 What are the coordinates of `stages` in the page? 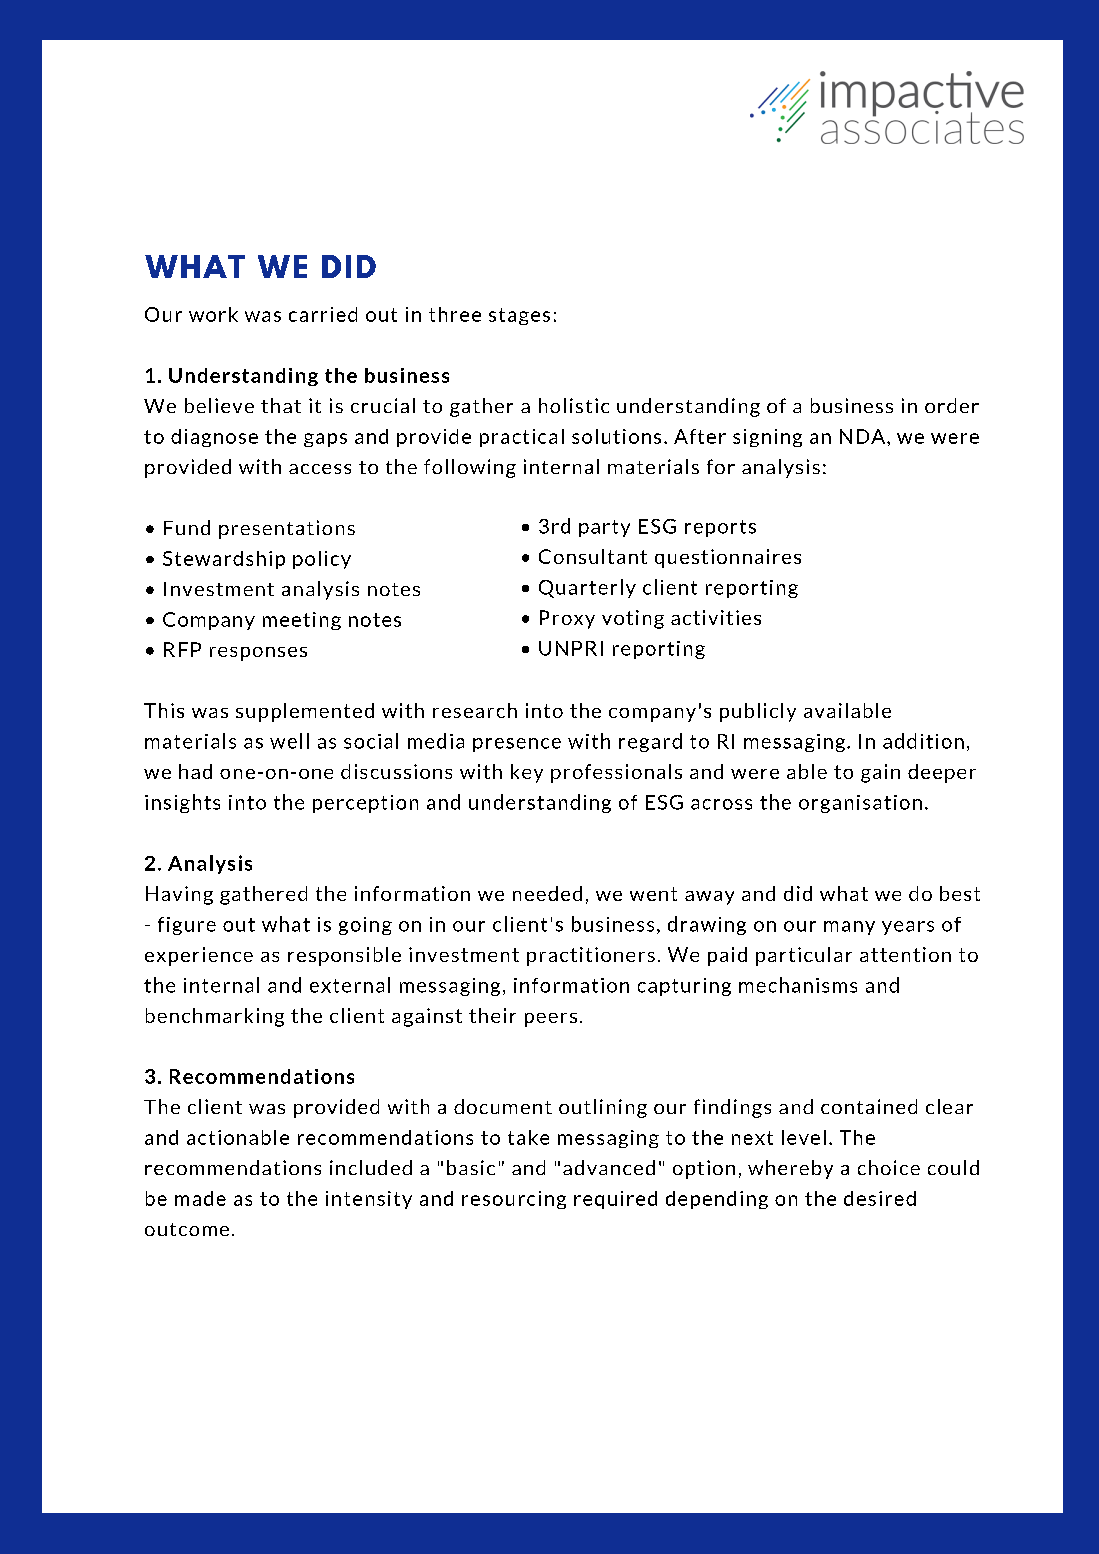 It's located at (519, 316).
